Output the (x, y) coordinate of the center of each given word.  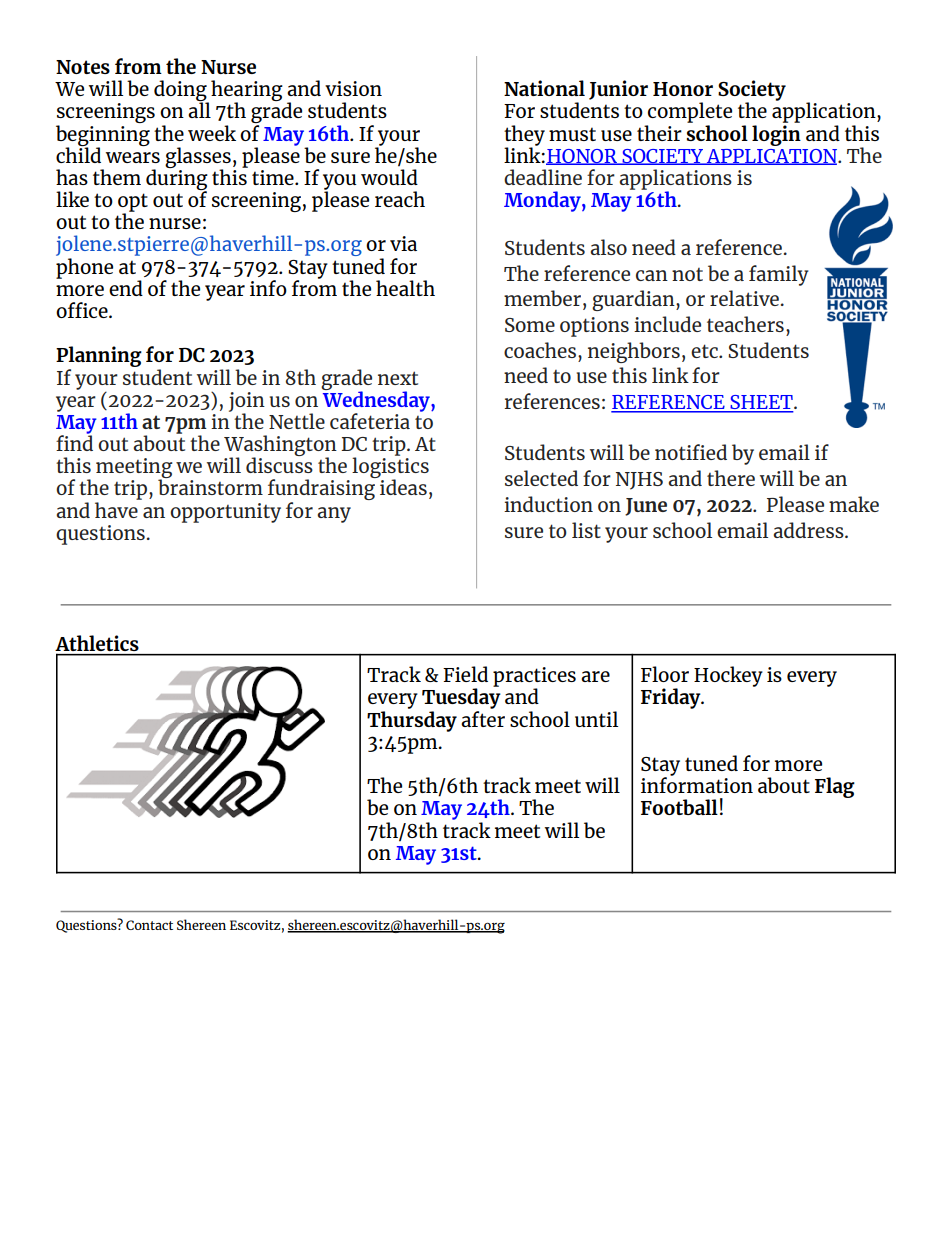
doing (181, 92)
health (405, 288)
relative (746, 298)
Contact (149, 925)
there (731, 478)
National (544, 88)
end (126, 288)
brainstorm (210, 486)
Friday (672, 698)
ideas (402, 486)
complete (690, 112)
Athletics (97, 643)
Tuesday (461, 699)
